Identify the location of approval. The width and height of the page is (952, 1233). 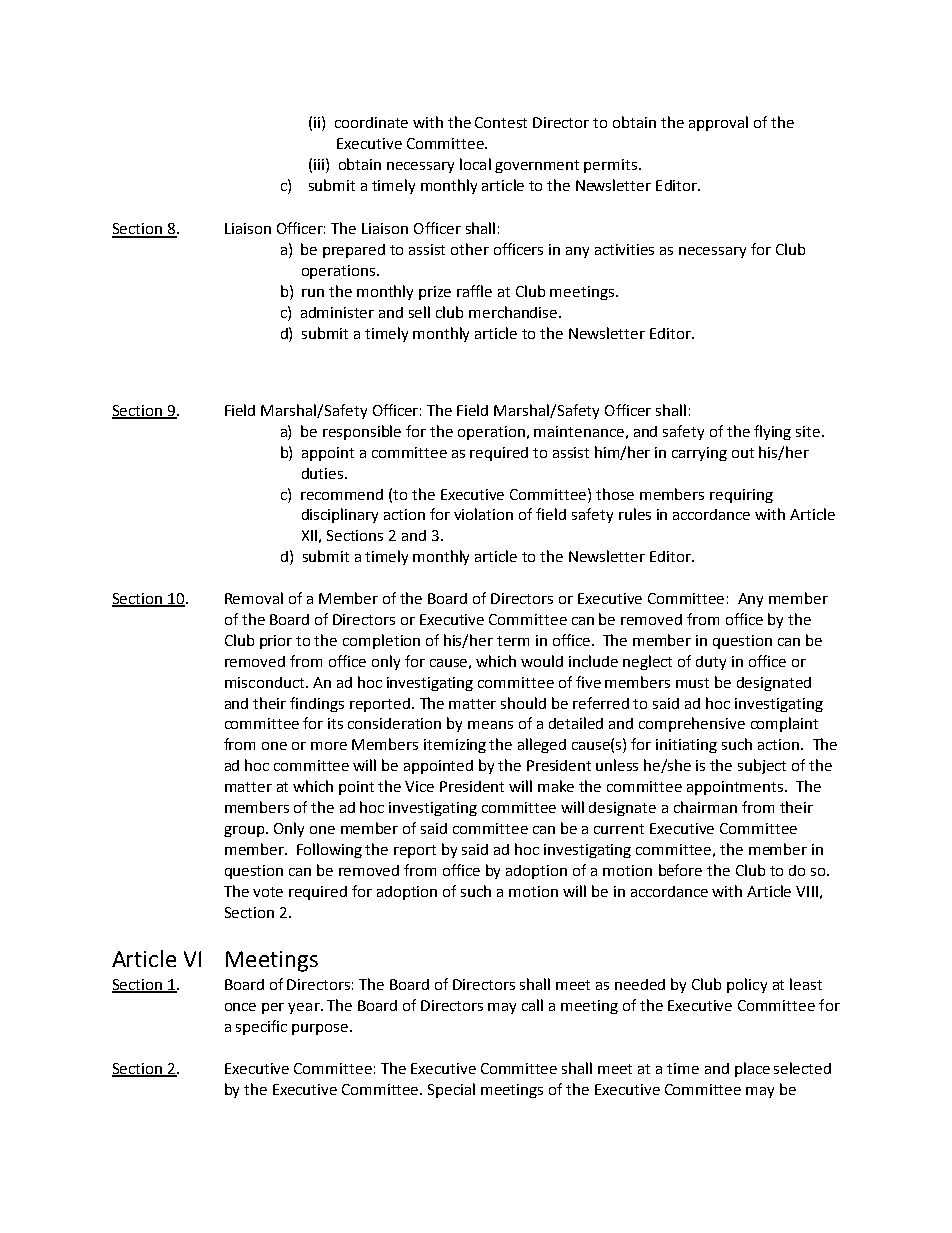
(718, 123).
